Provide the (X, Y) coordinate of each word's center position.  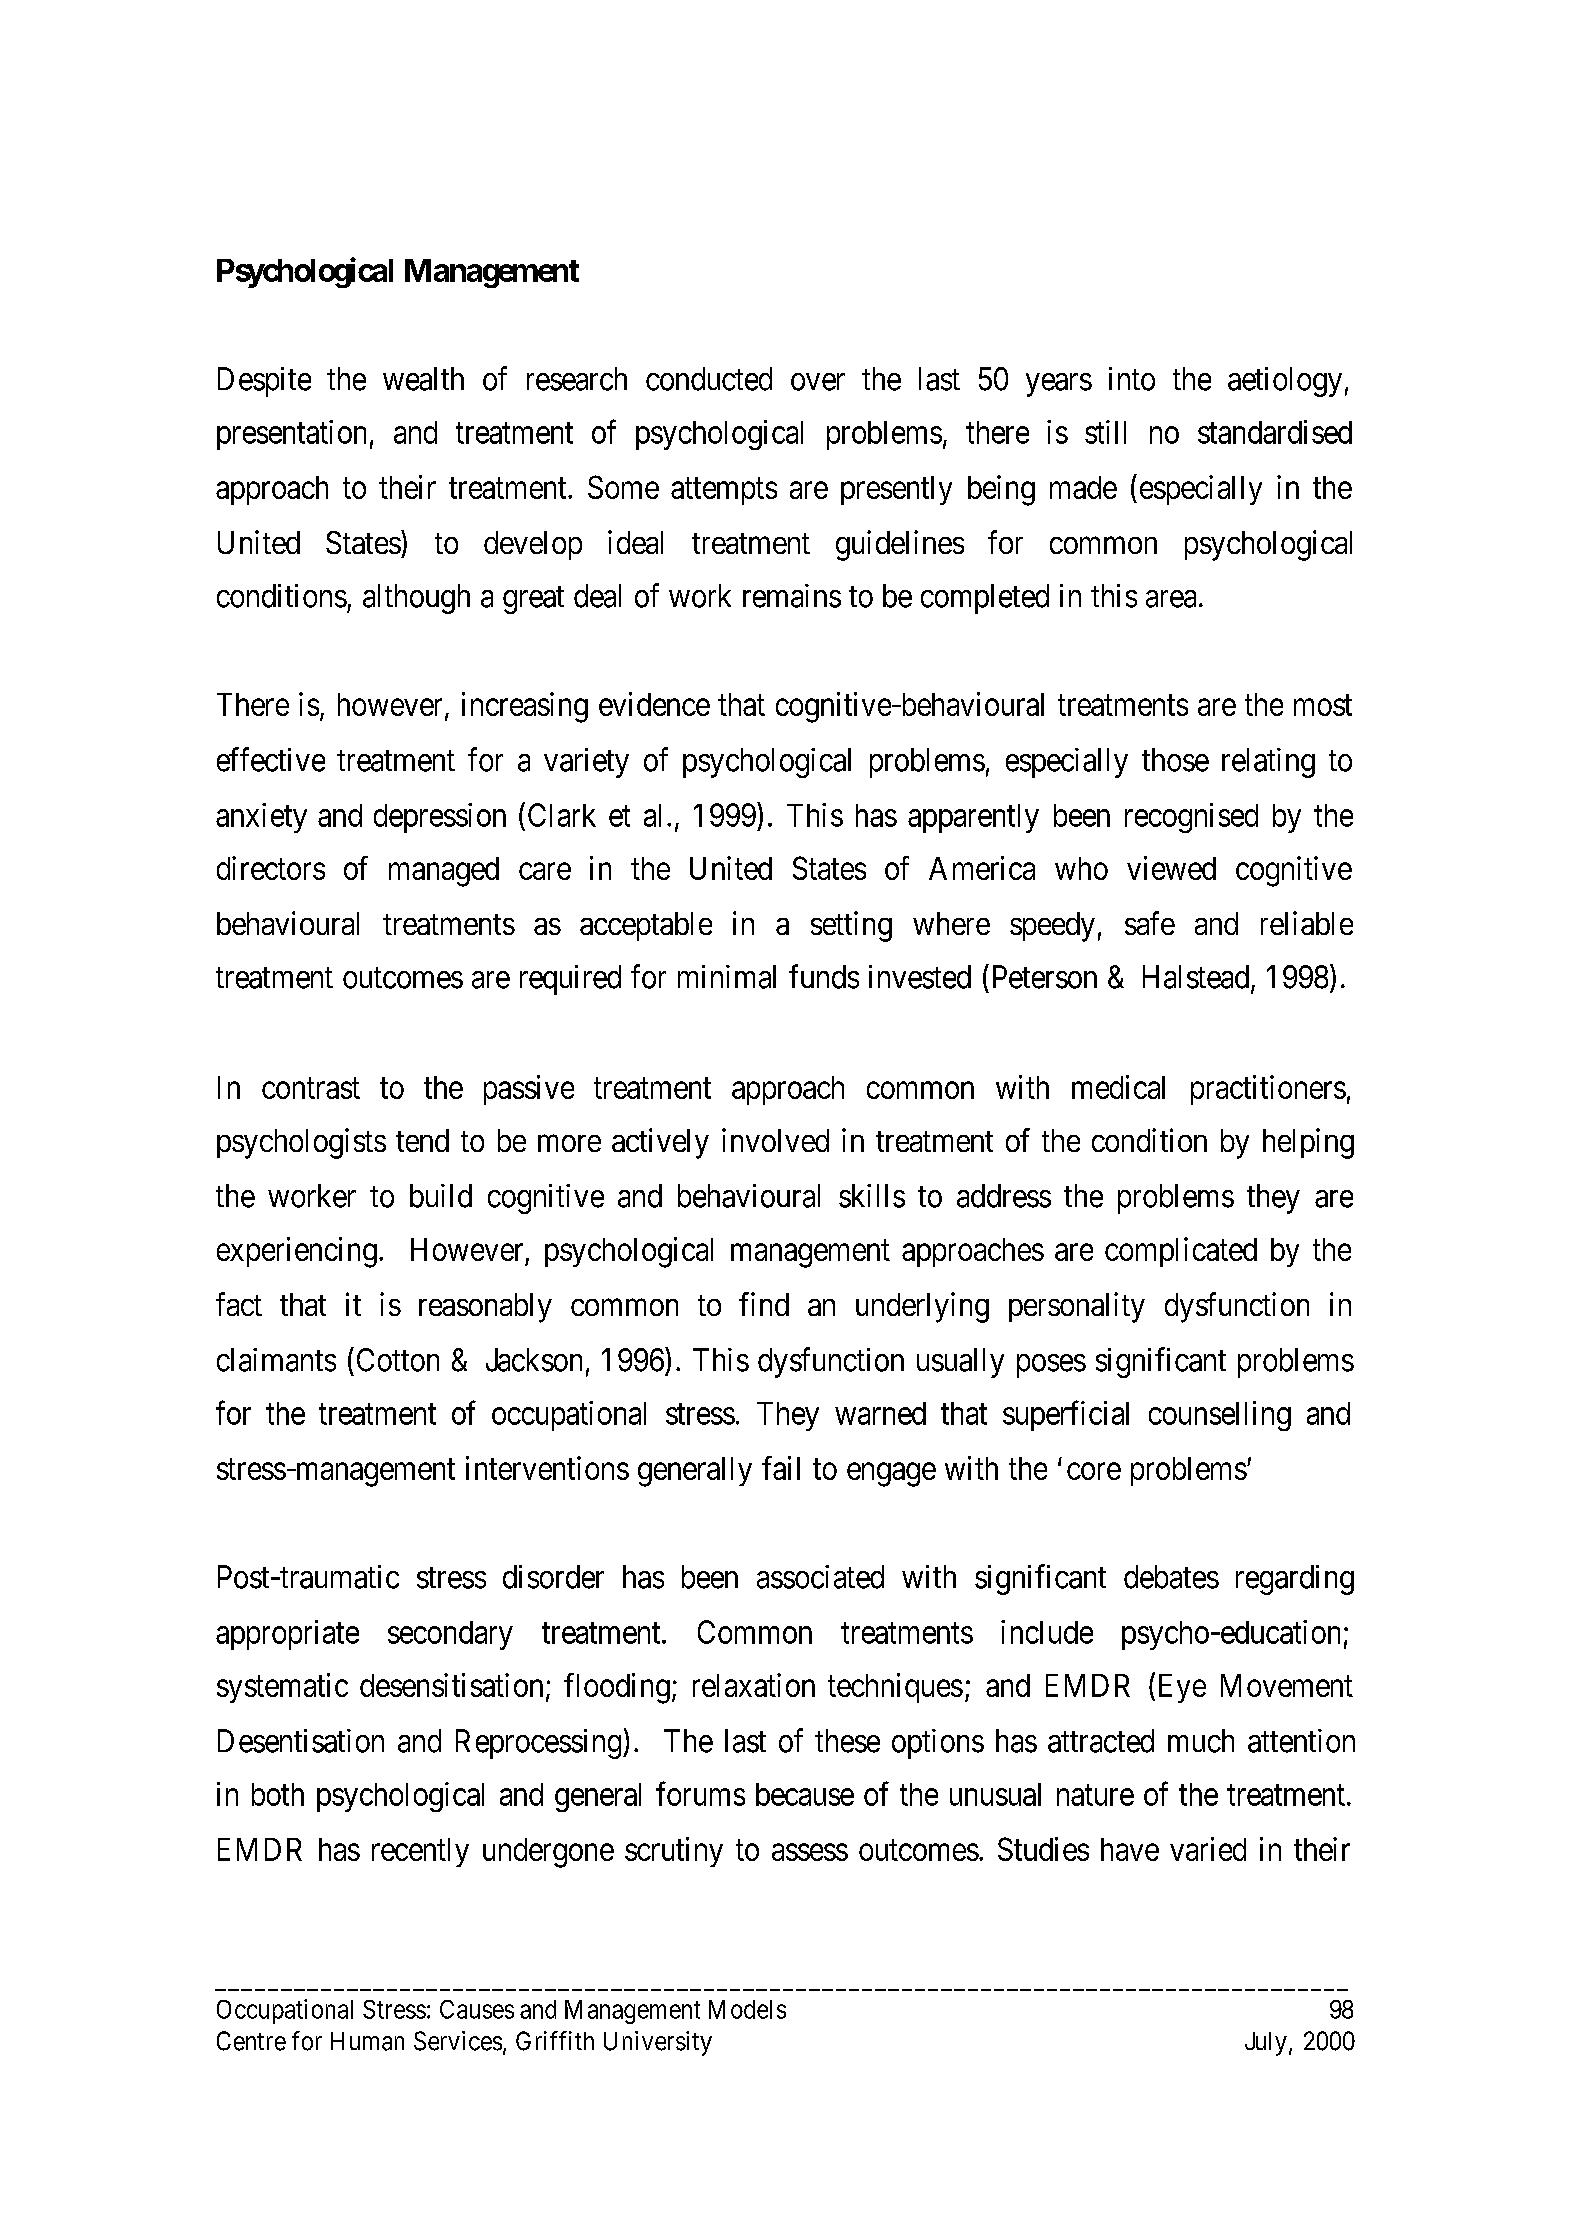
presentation (291, 435)
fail (781, 1468)
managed (444, 872)
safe (1150, 923)
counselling (1220, 1416)
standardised (1275, 432)
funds (824, 976)
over (818, 382)
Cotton (398, 1360)
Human (367, 2041)
